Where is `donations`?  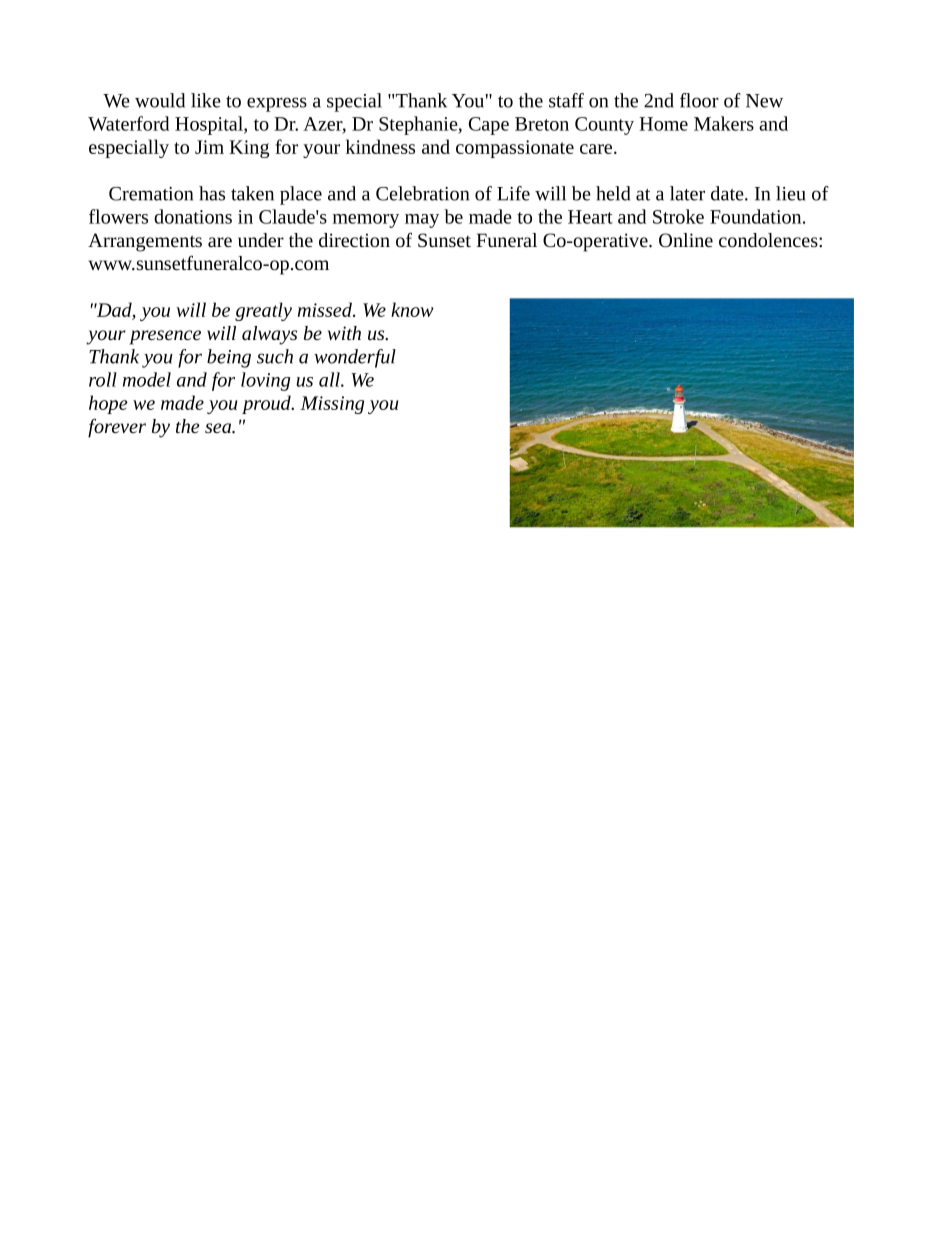 donations is located at coordinates (193, 216).
